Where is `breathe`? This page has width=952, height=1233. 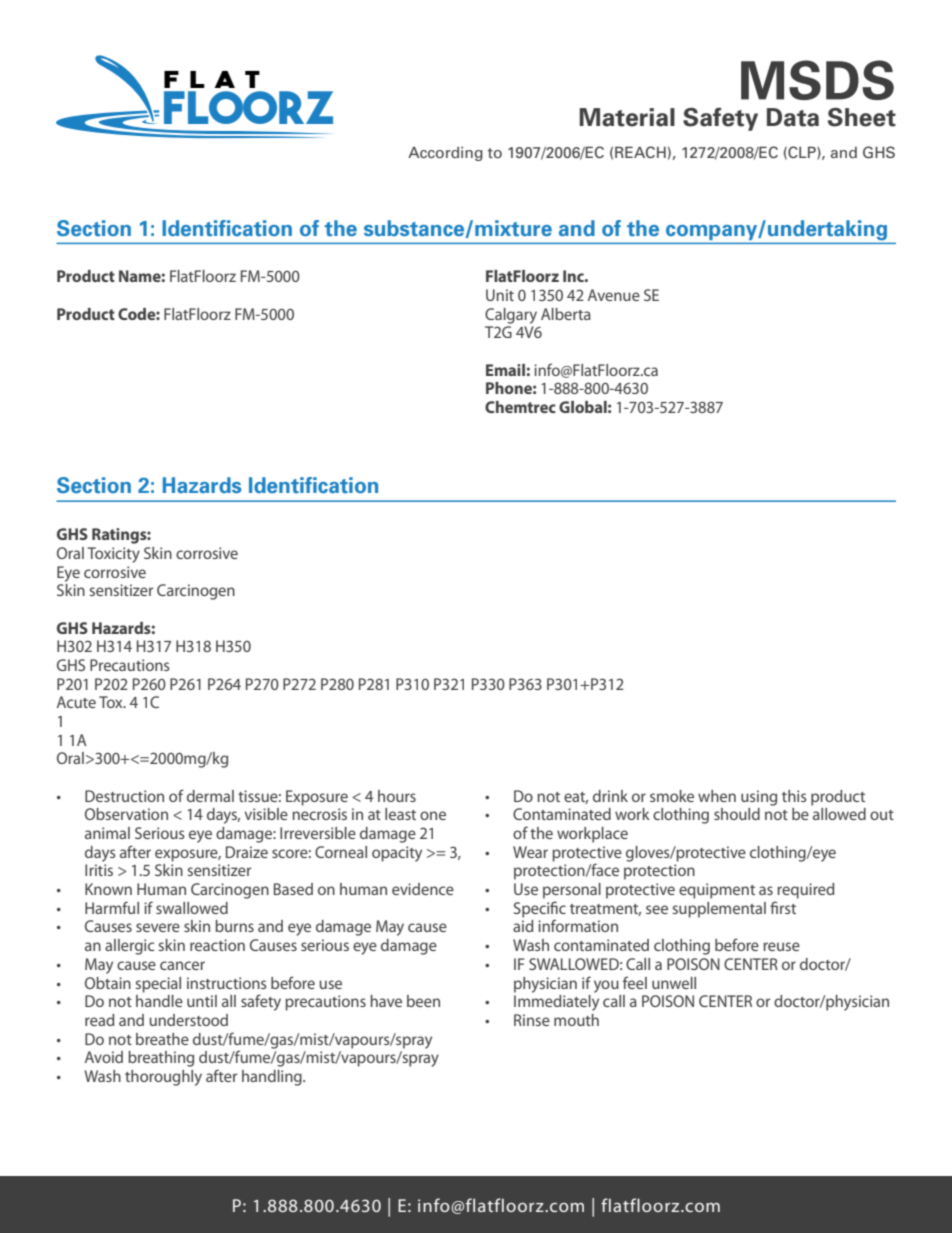
breathe is located at coordinates (162, 1039).
